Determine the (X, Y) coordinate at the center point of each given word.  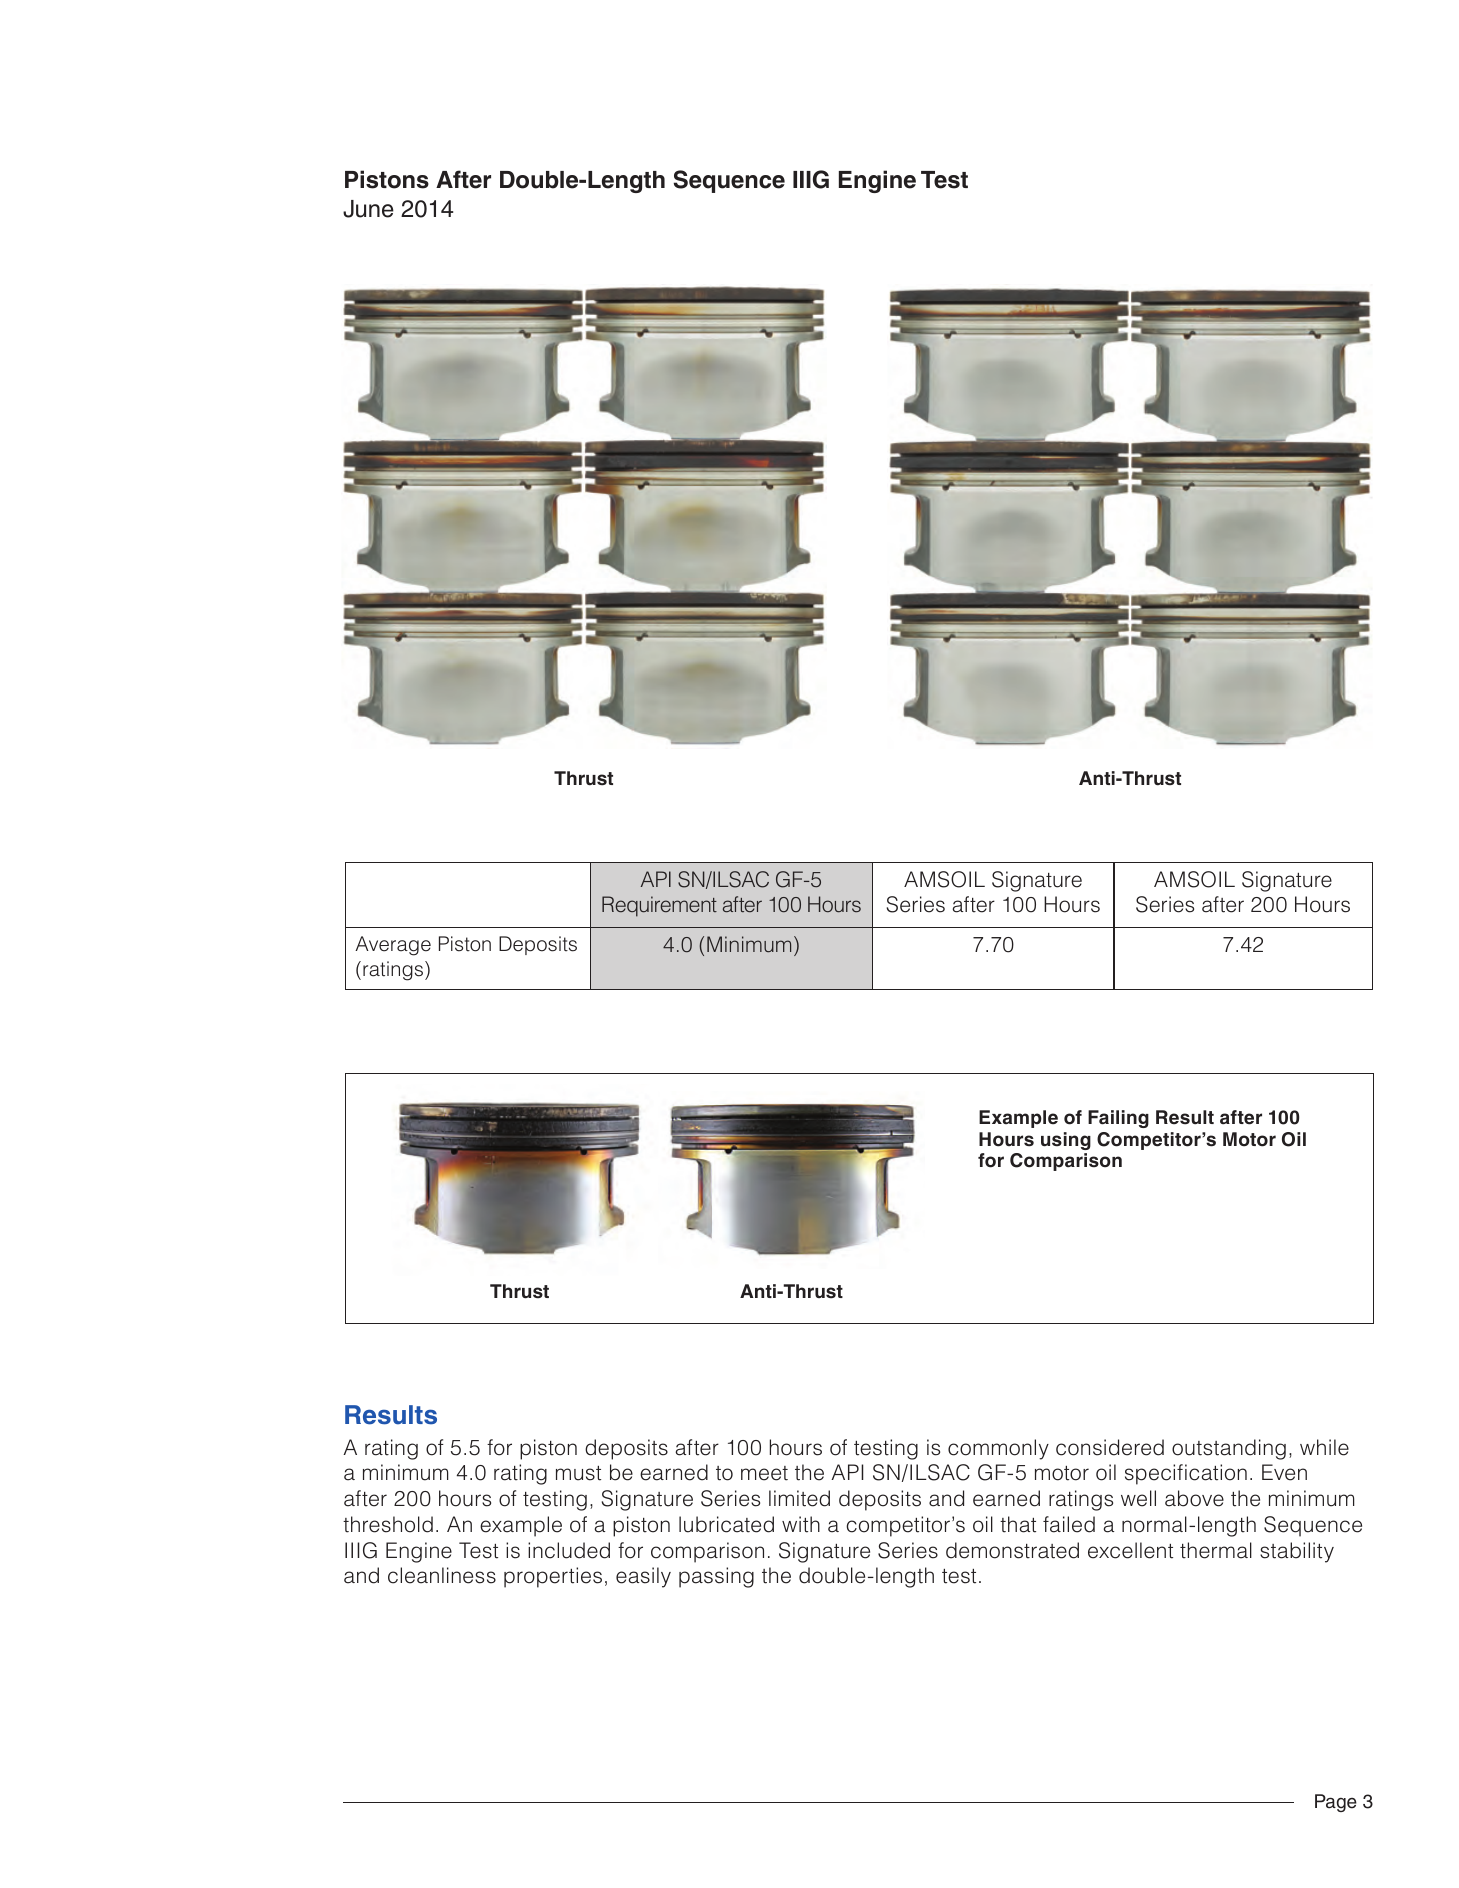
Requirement (659, 906)
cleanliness (442, 1575)
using (1066, 1141)
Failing (1118, 1119)
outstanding (1229, 1449)
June (368, 209)
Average (393, 946)
